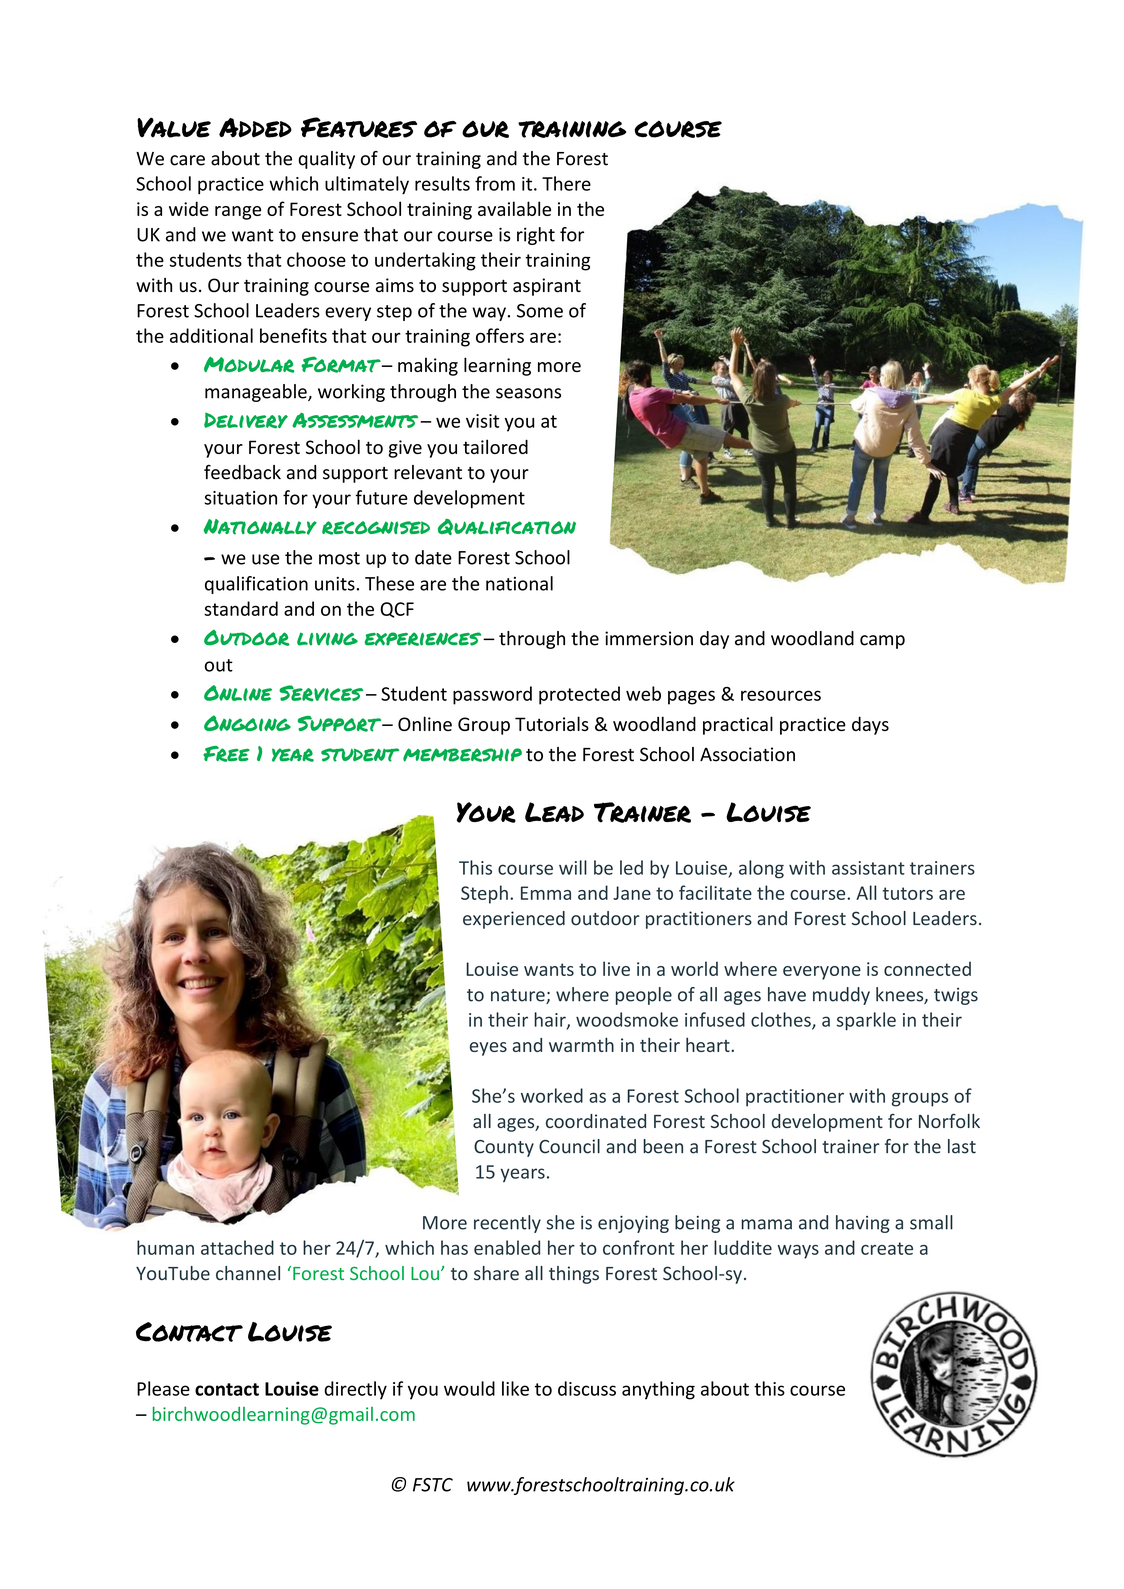 The width and height of the page is (1124, 1589). Describe the element at coordinates (581, 1044) in the page. I see `warmth` at that location.
